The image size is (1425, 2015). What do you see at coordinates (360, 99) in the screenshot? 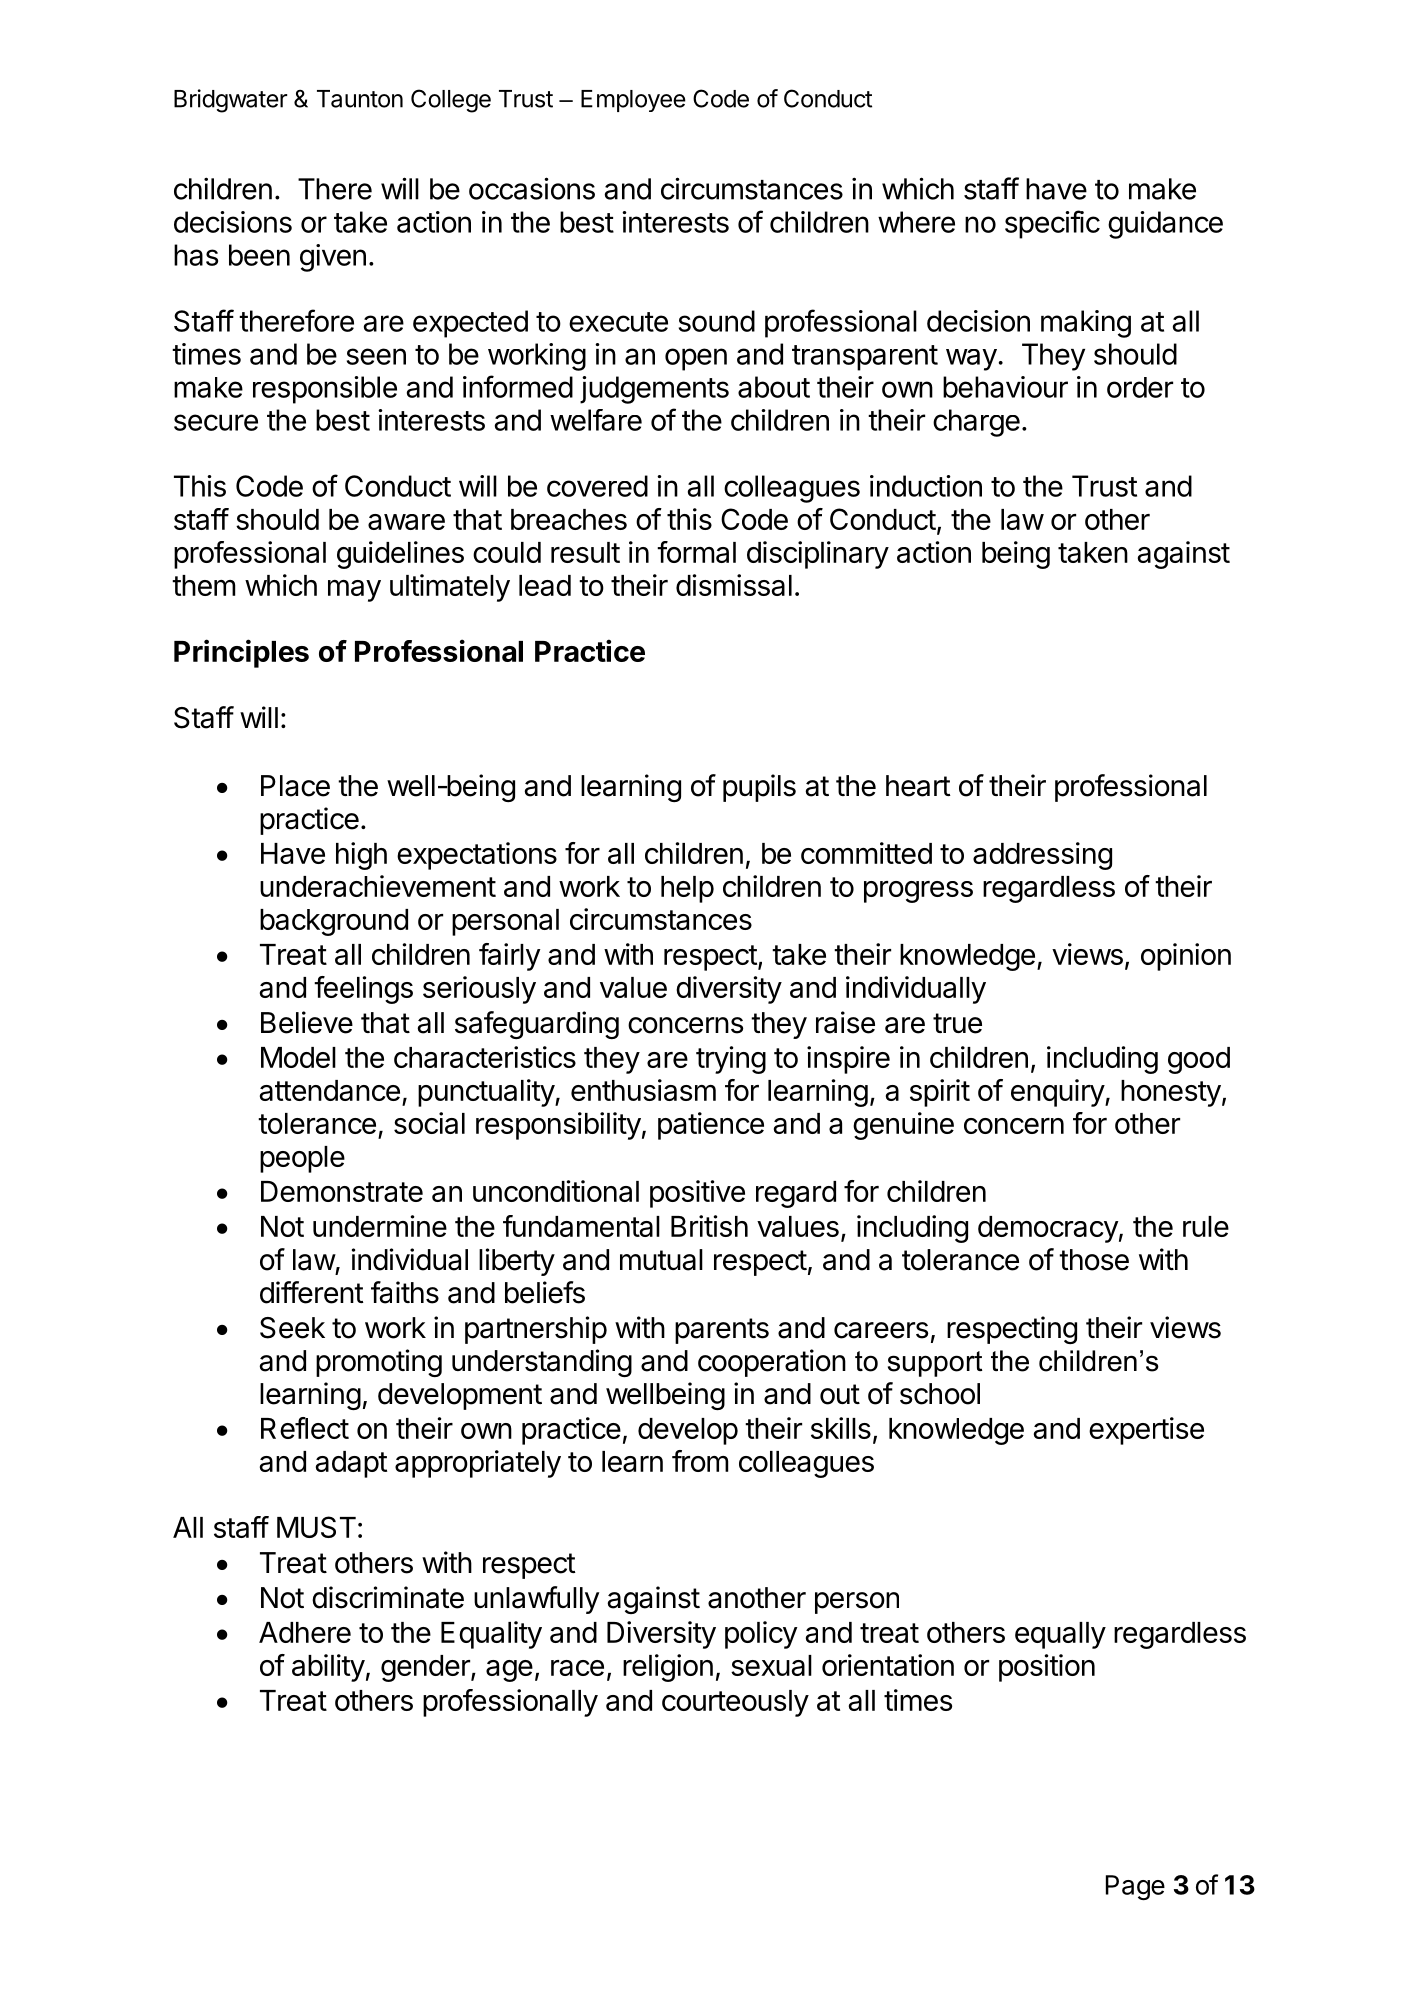
I see `Taunton` at bounding box center [360, 99].
